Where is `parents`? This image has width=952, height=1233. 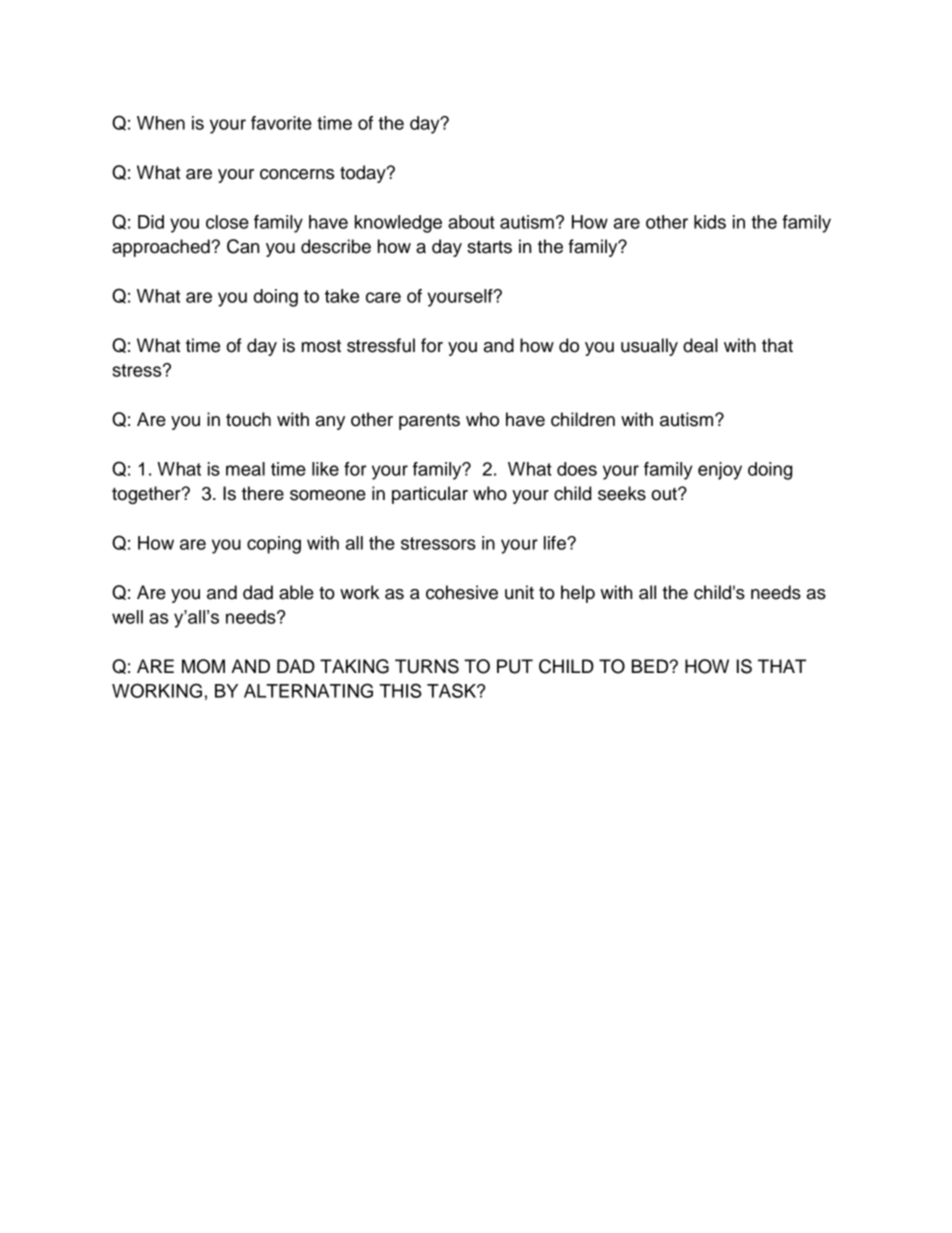
parents is located at coordinates (429, 422).
